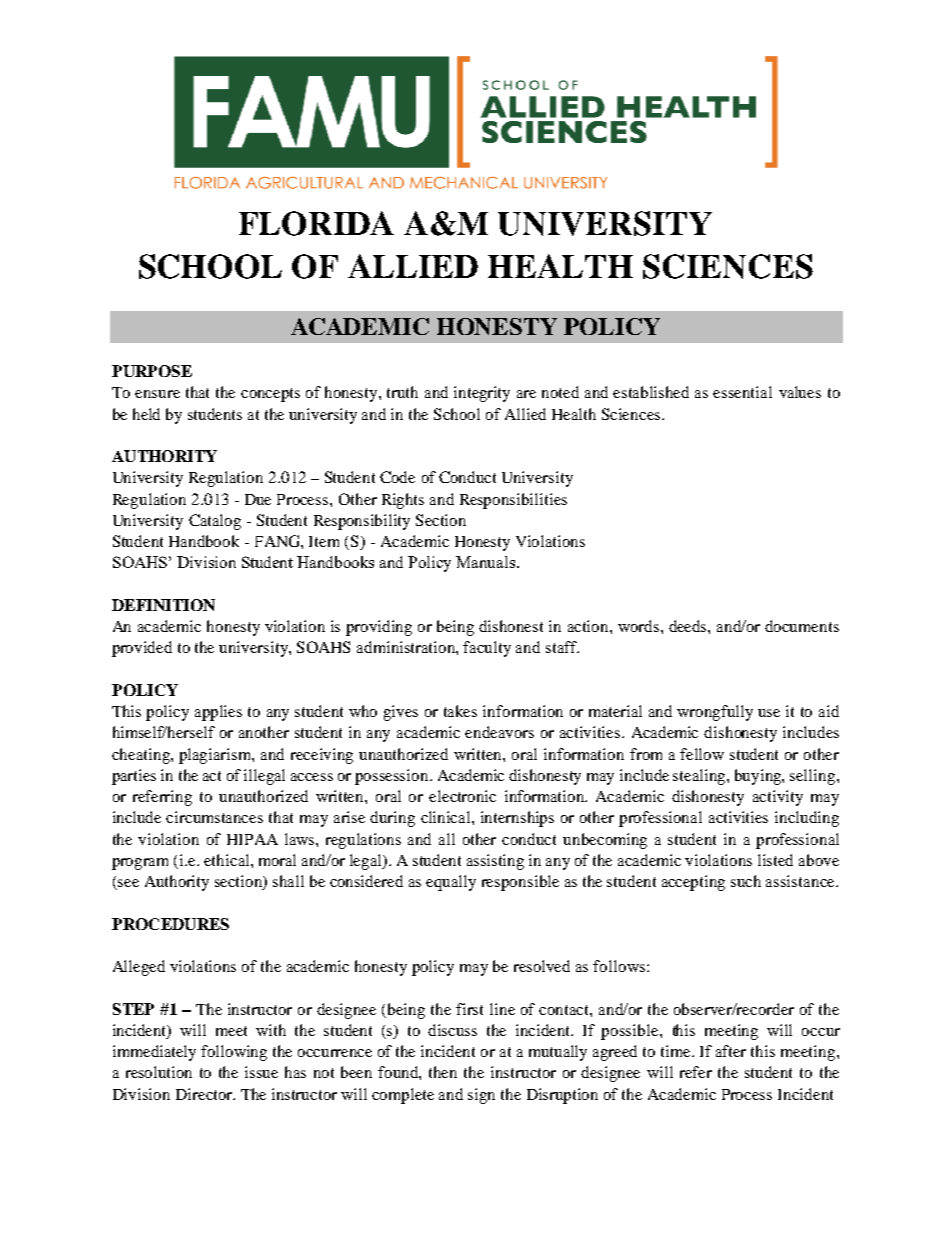  Describe the element at coordinates (142, 649) in the screenshot. I see `provided` at that location.
